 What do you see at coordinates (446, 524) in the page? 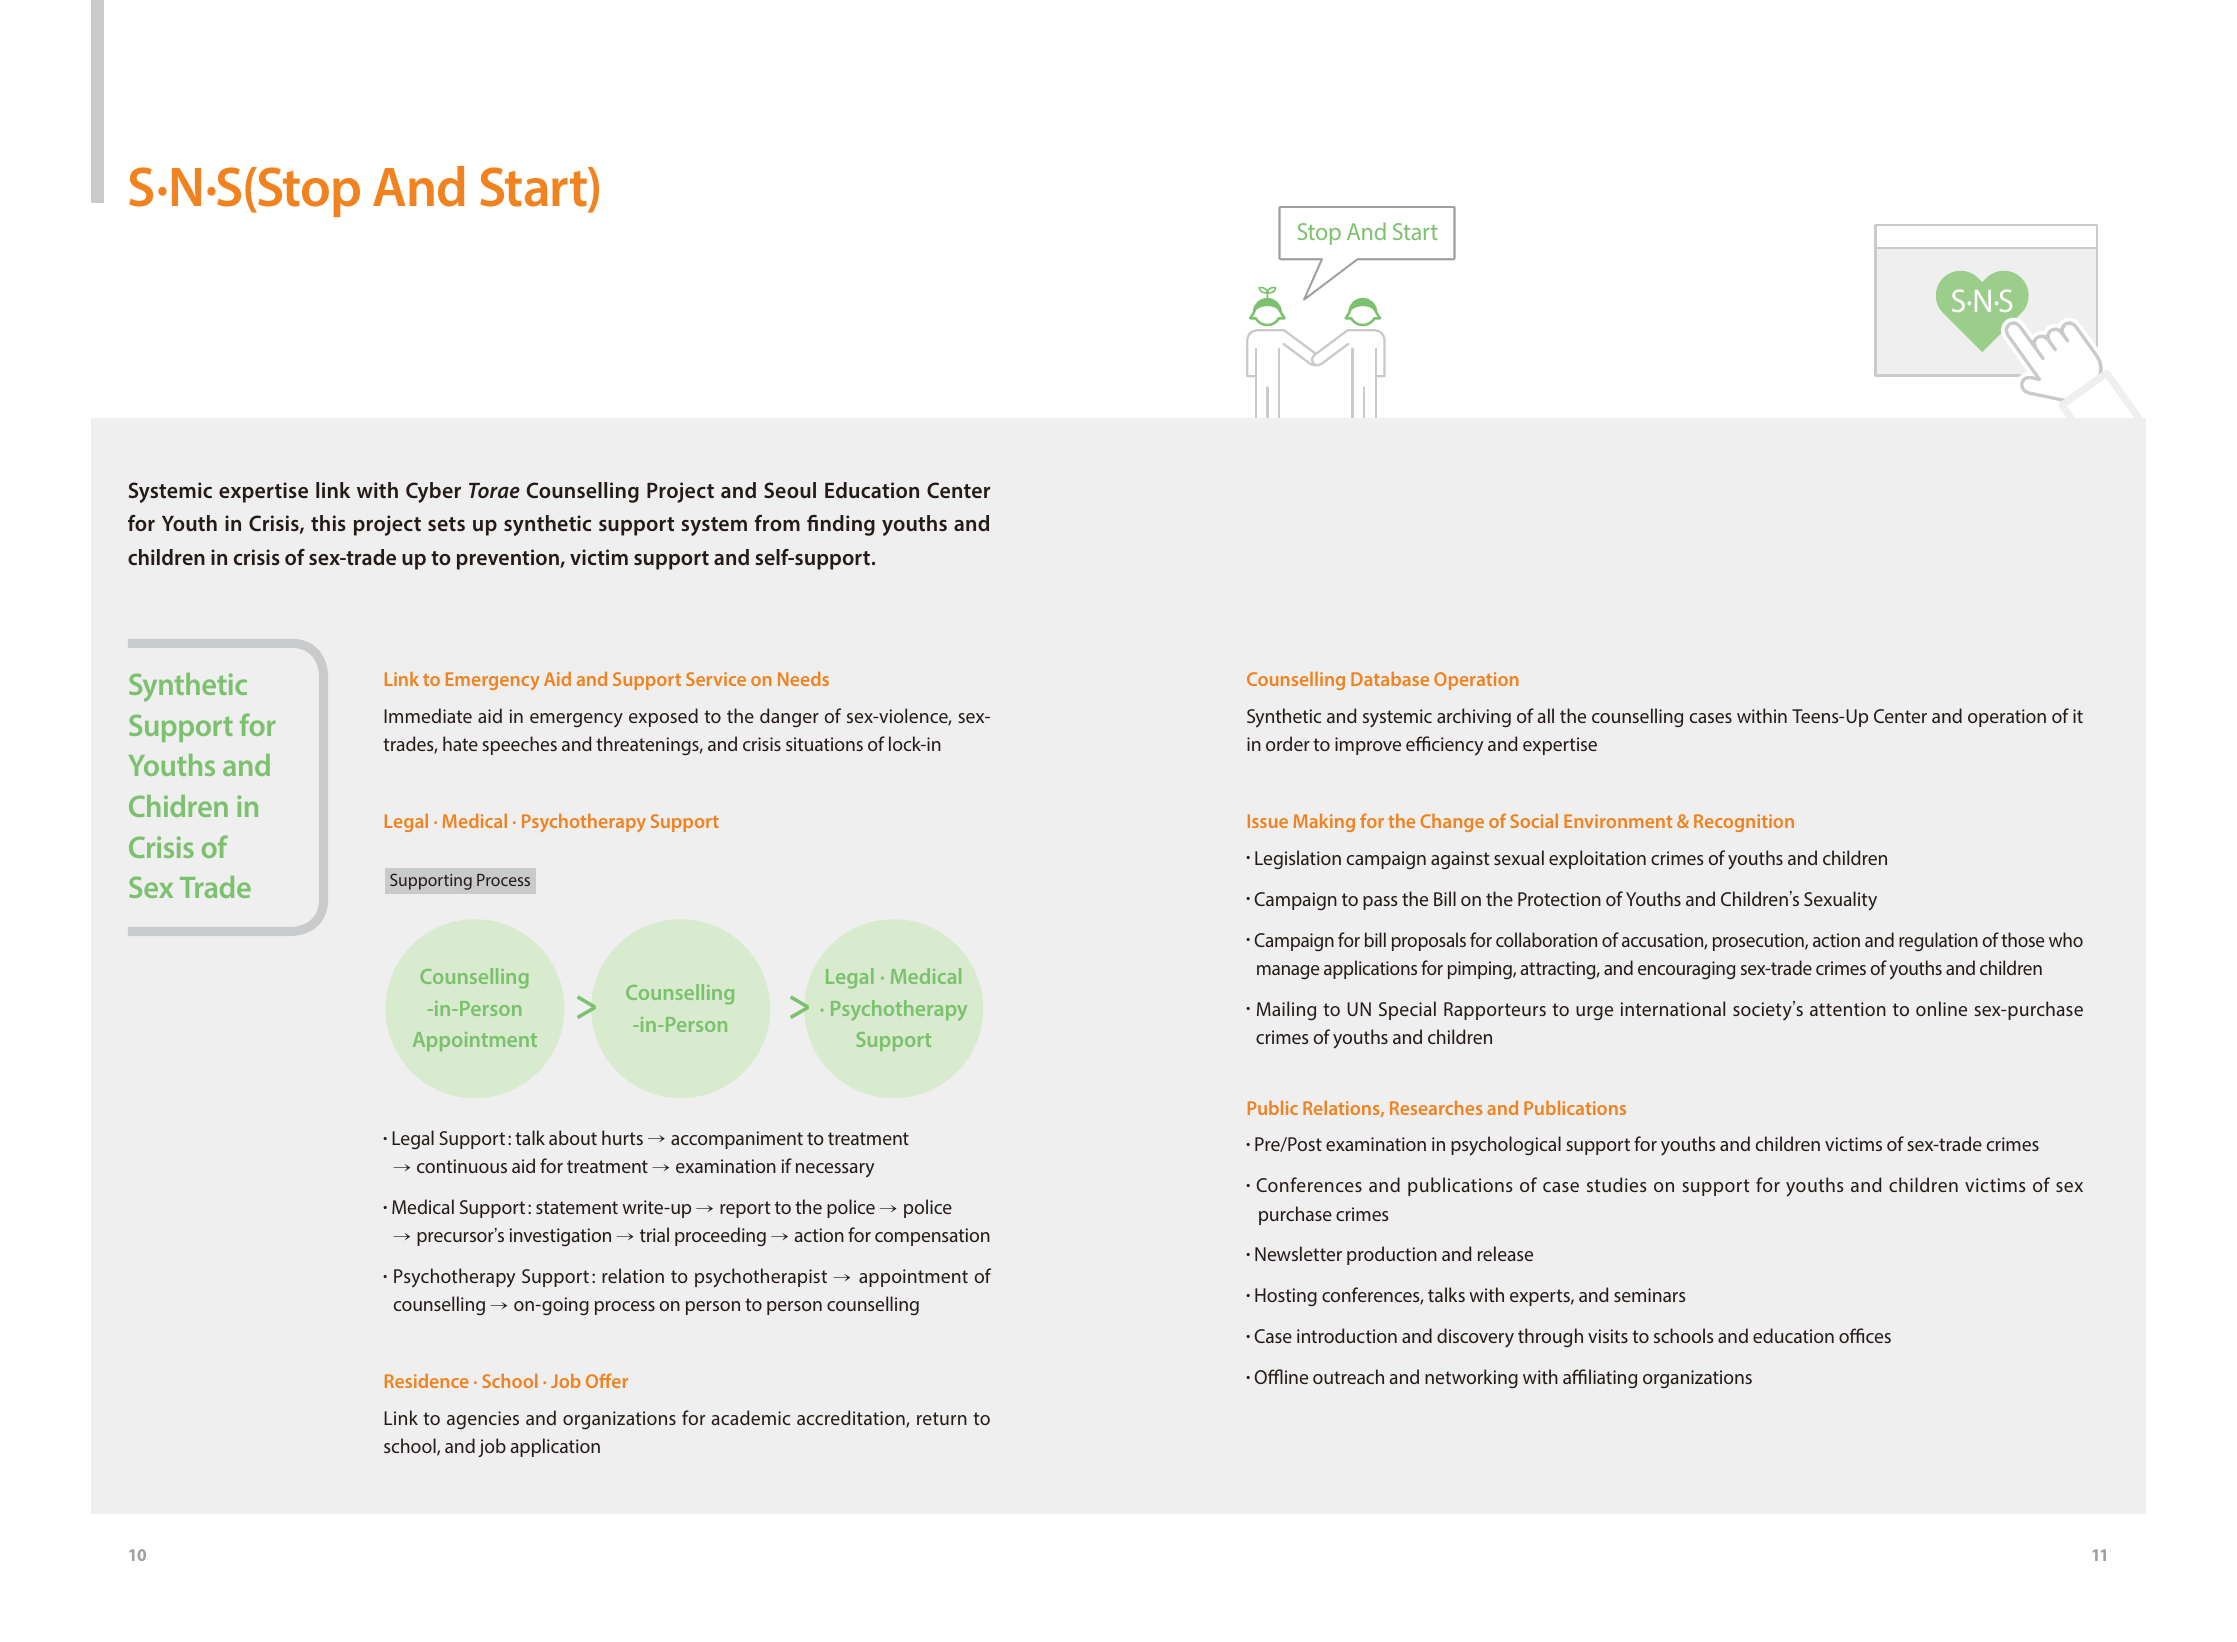
I see `sets` at bounding box center [446, 524].
